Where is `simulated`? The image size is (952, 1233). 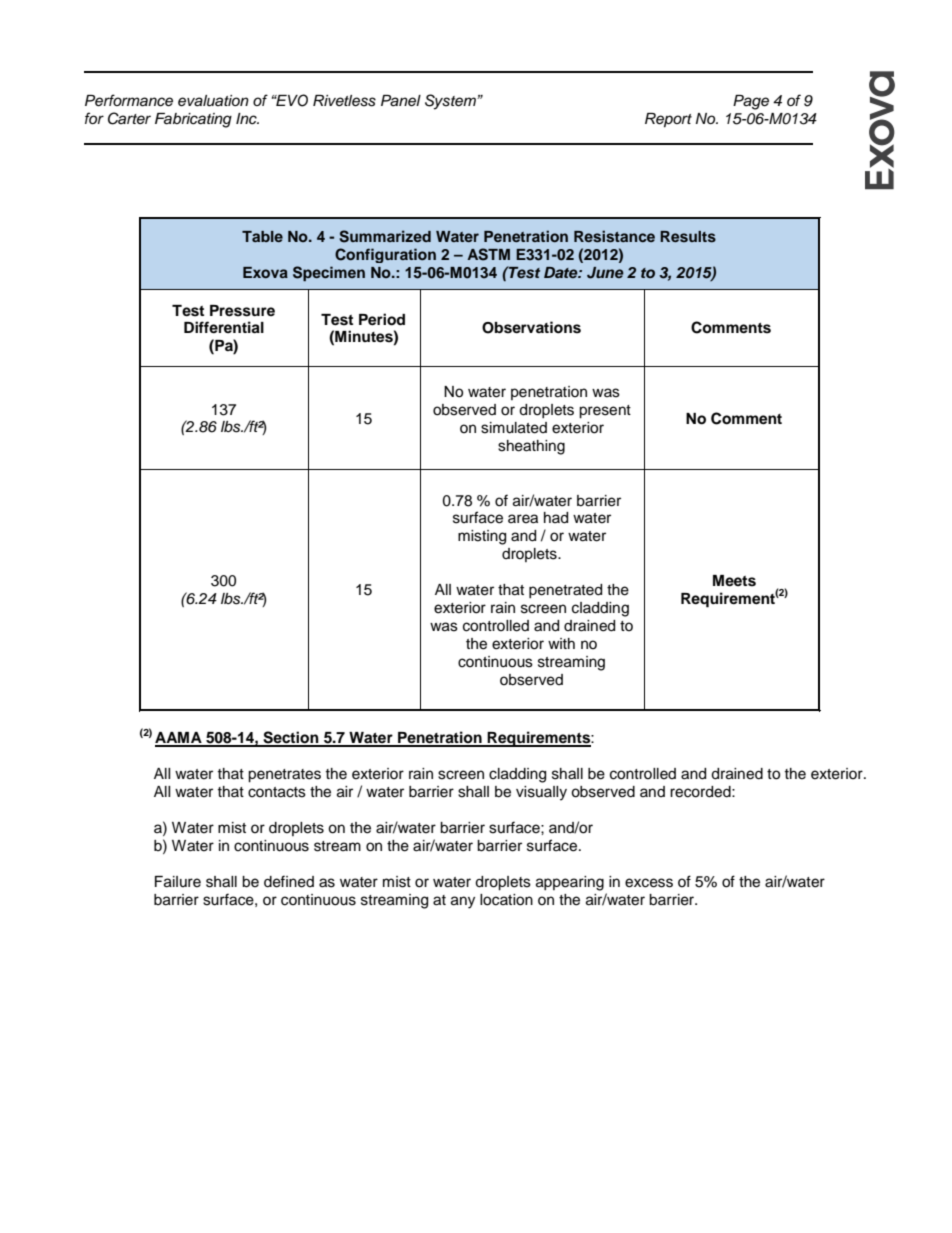 simulated is located at coordinates (514, 428).
